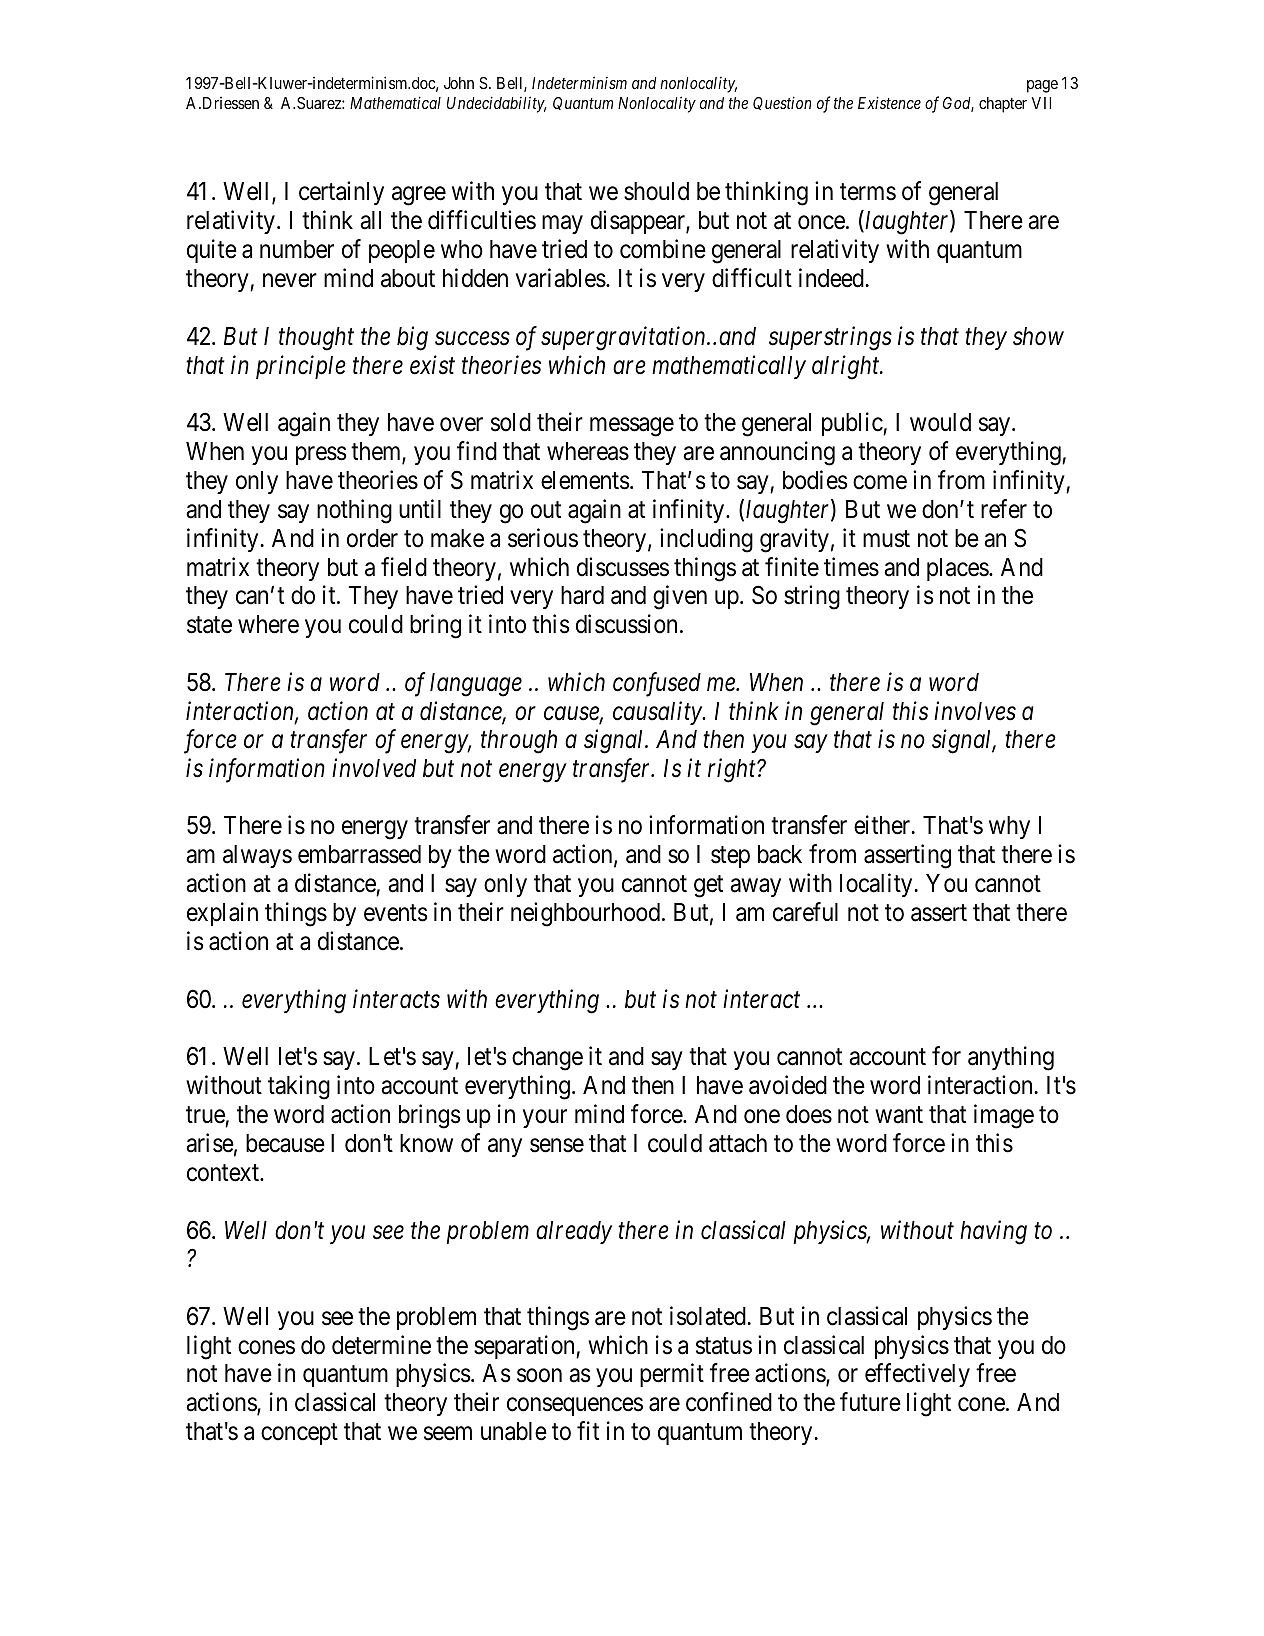 Image resolution: width=1264 pixels, height=1636 pixels. What do you see at coordinates (940, 422) in the screenshot?
I see `would` at bounding box center [940, 422].
